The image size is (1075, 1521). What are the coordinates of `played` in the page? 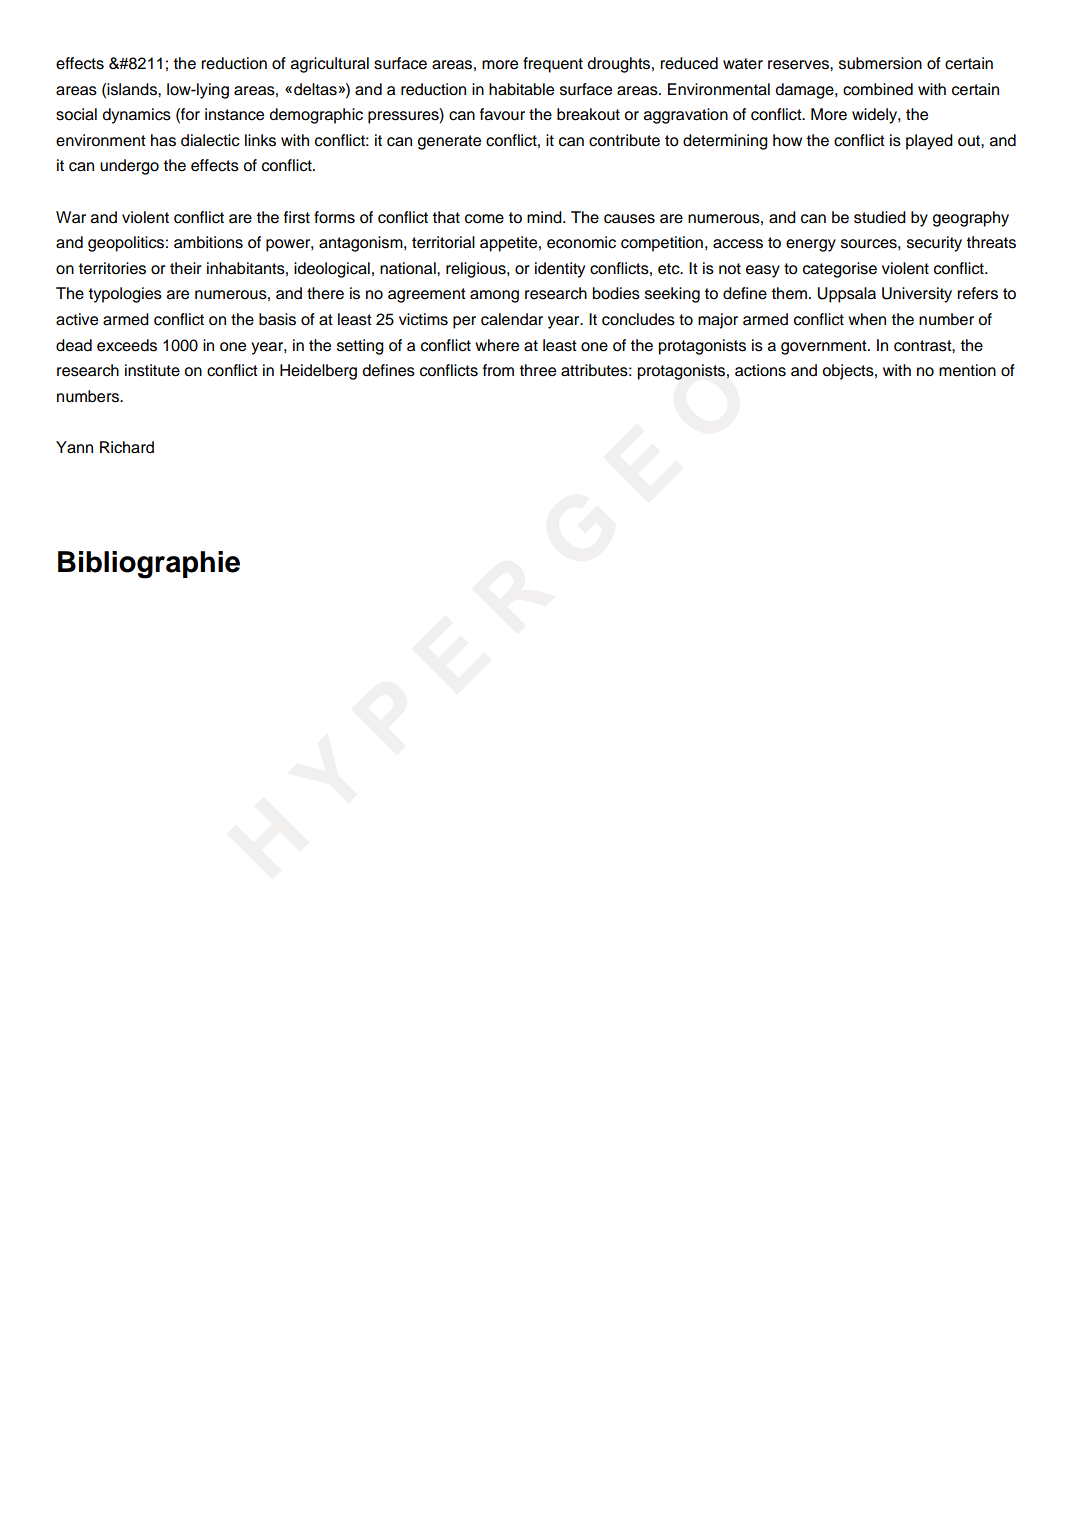 It's located at (929, 142).
